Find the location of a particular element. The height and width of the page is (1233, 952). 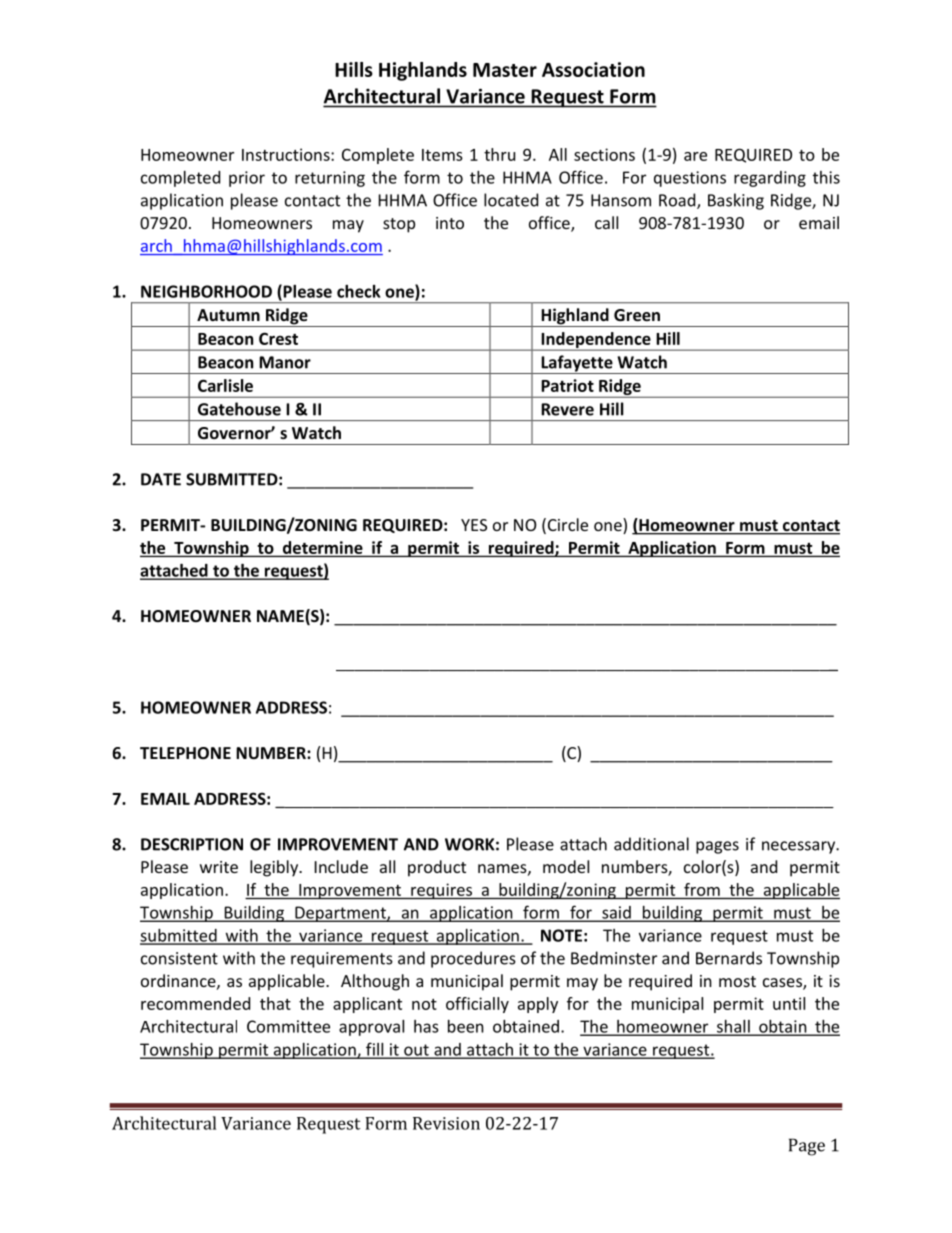

additional is located at coordinates (651, 844).
